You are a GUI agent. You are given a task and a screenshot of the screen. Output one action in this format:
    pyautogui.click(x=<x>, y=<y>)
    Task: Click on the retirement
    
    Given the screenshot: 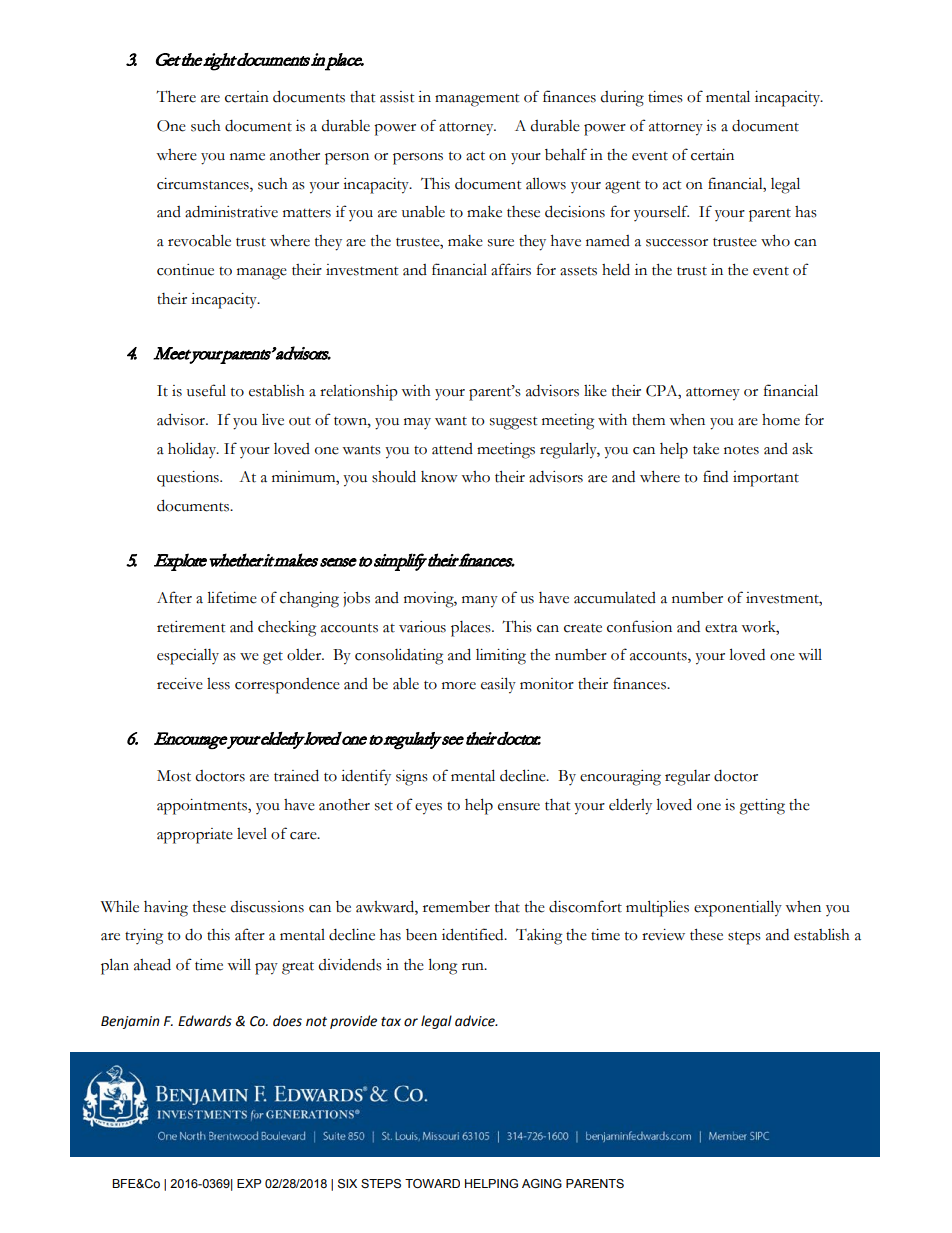 What is the action you would take?
    pyautogui.click(x=191, y=627)
